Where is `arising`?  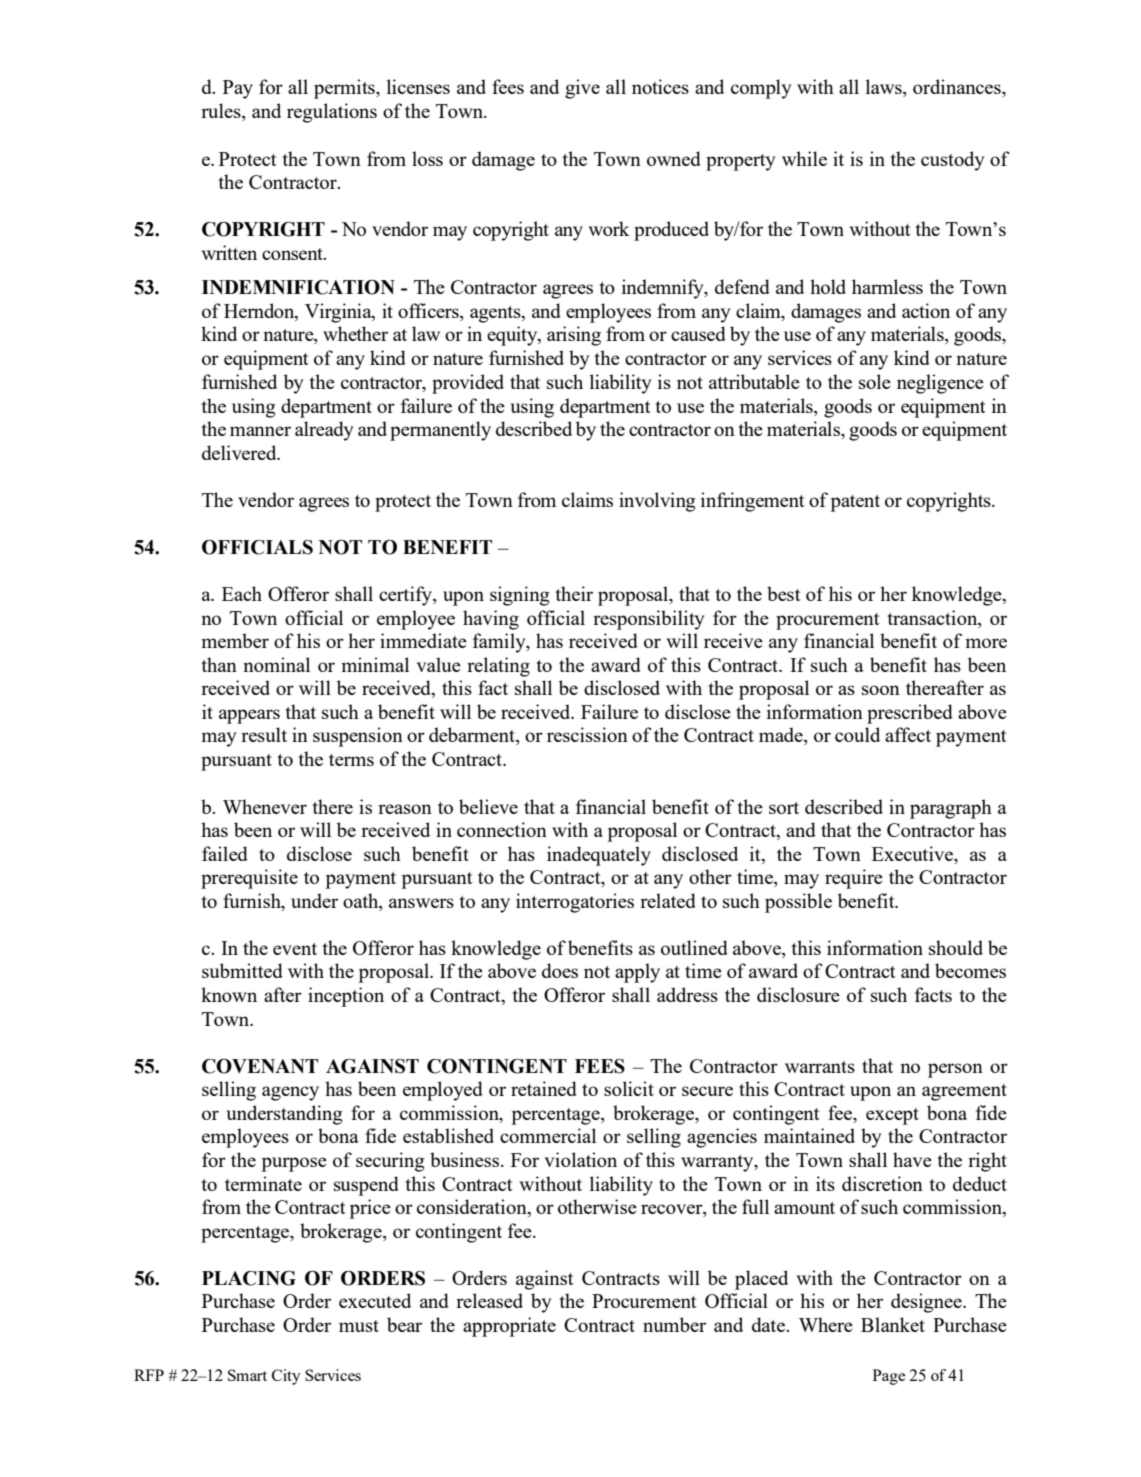 arising is located at coordinates (574, 336).
